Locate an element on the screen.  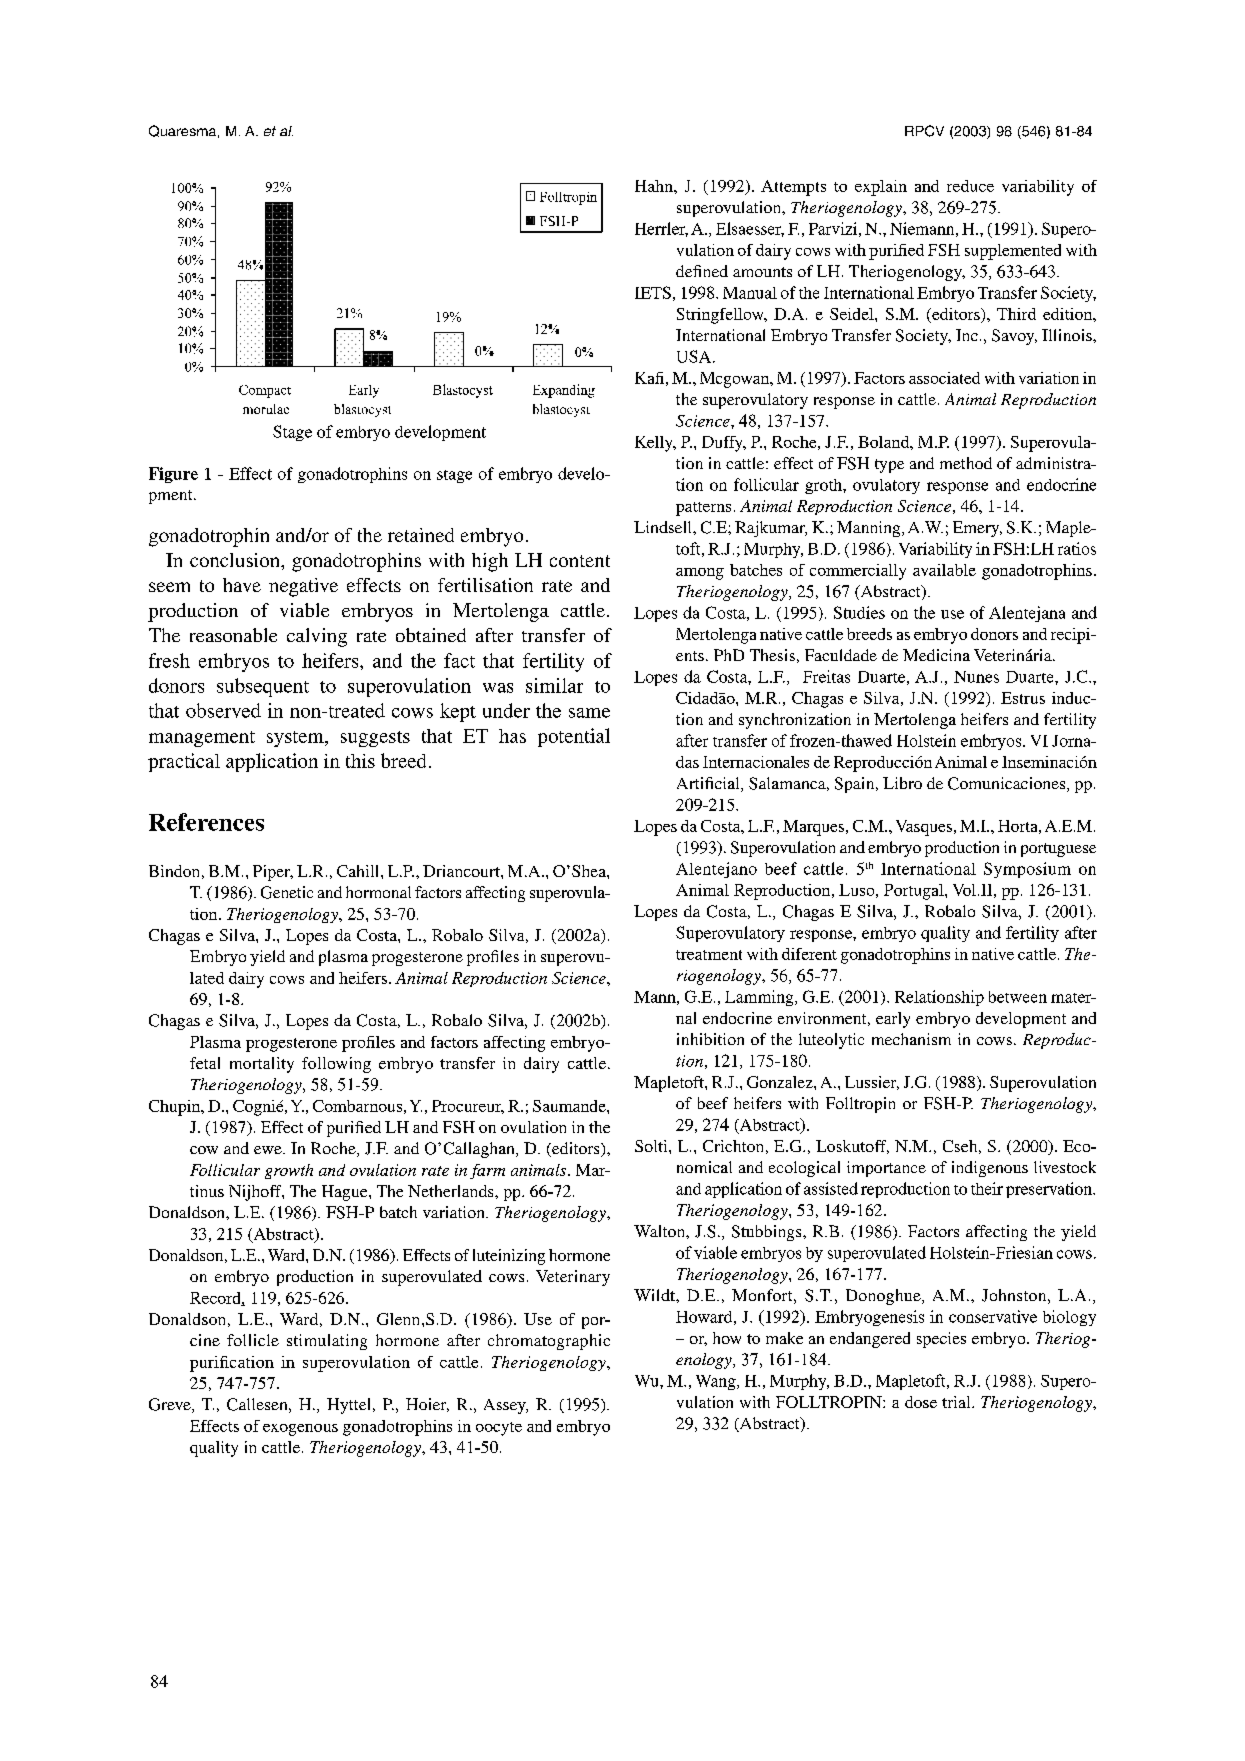
reduce is located at coordinates (970, 186).
